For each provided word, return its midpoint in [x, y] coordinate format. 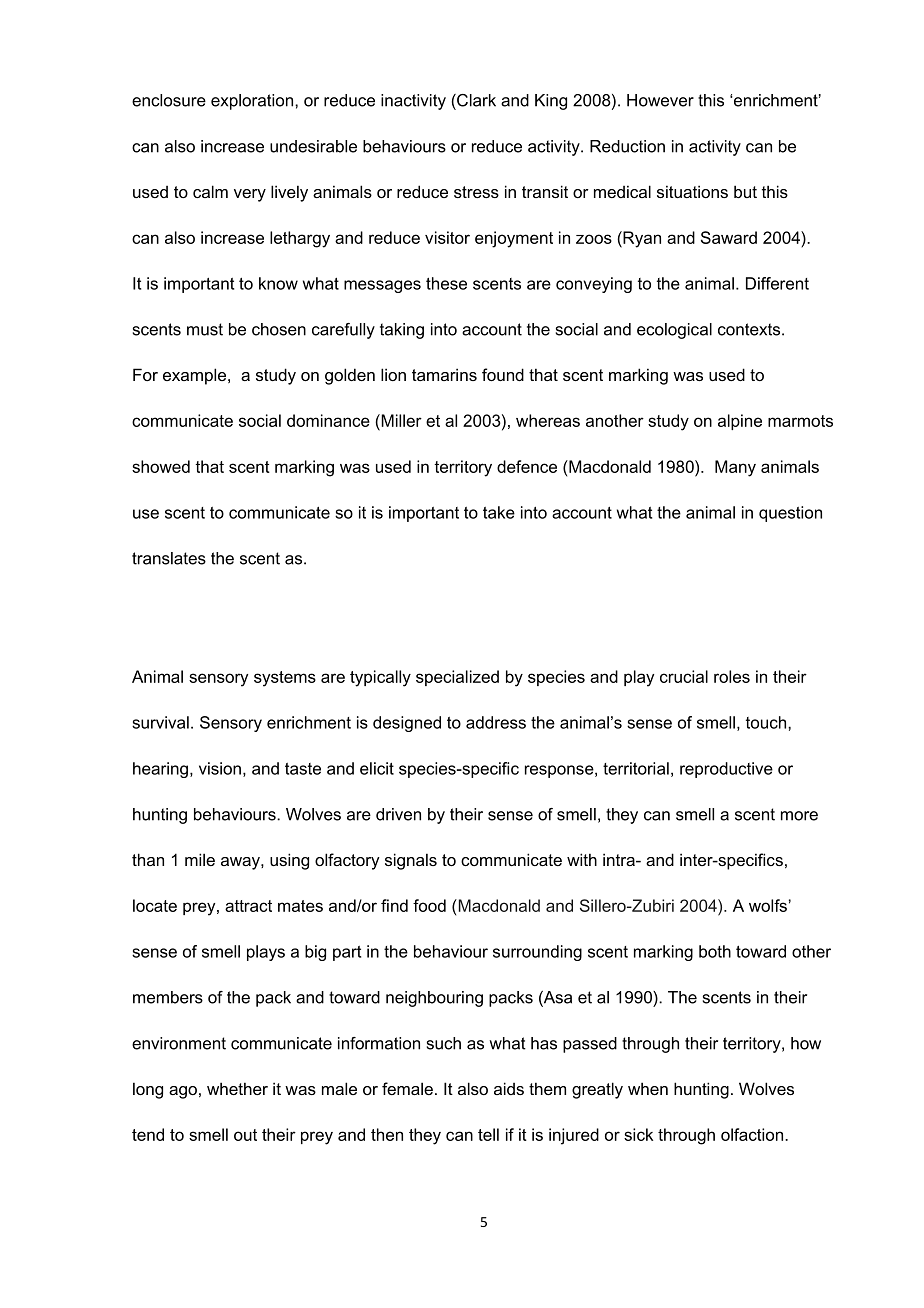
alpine [740, 422]
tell [488, 1134]
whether [237, 1088]
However [660, 100]
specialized [457, 678]
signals [411, 861]
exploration [253, 102]
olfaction [753, 1134]
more [799, 816]
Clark [475, 100]
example [196, 376]
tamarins [444, 374]
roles [732, 676]
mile [200, 859]
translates [169, 558]
